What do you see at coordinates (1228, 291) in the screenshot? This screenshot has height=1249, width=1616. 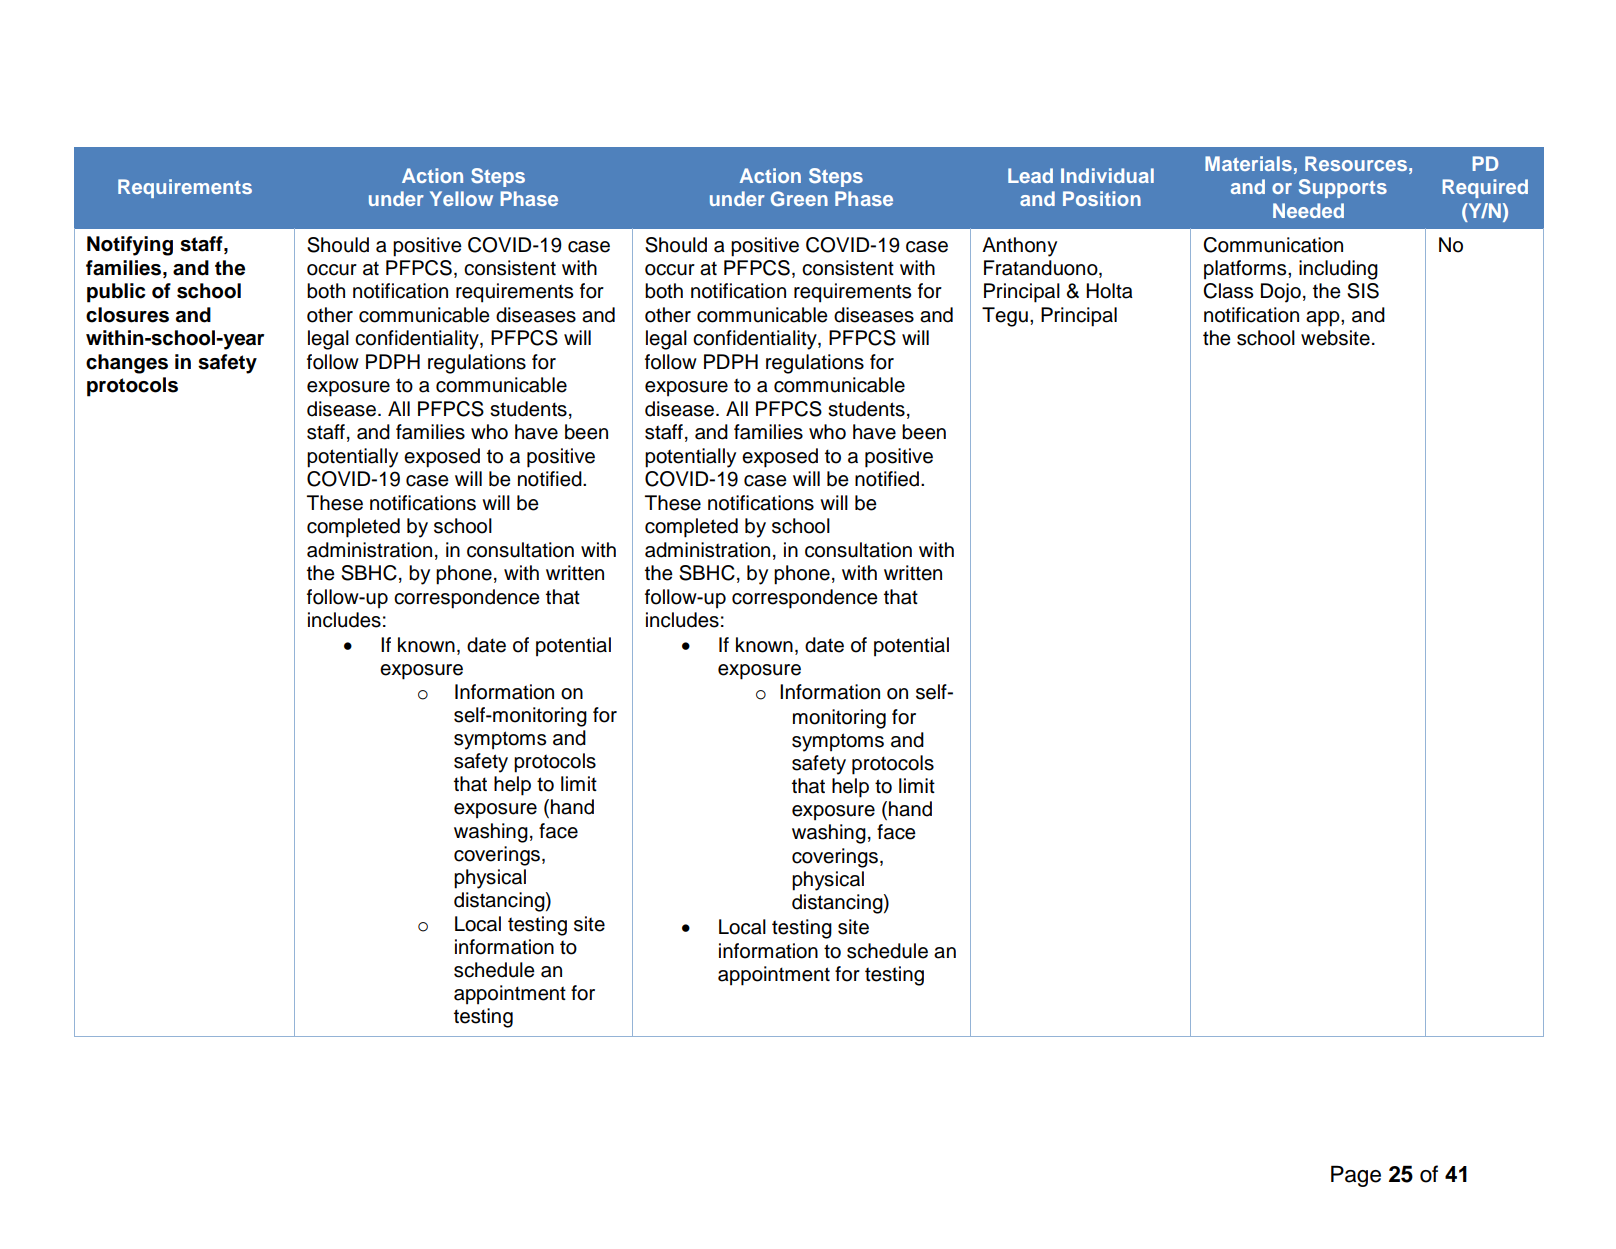 I see `Class` at bounding box center [1228, 291].
